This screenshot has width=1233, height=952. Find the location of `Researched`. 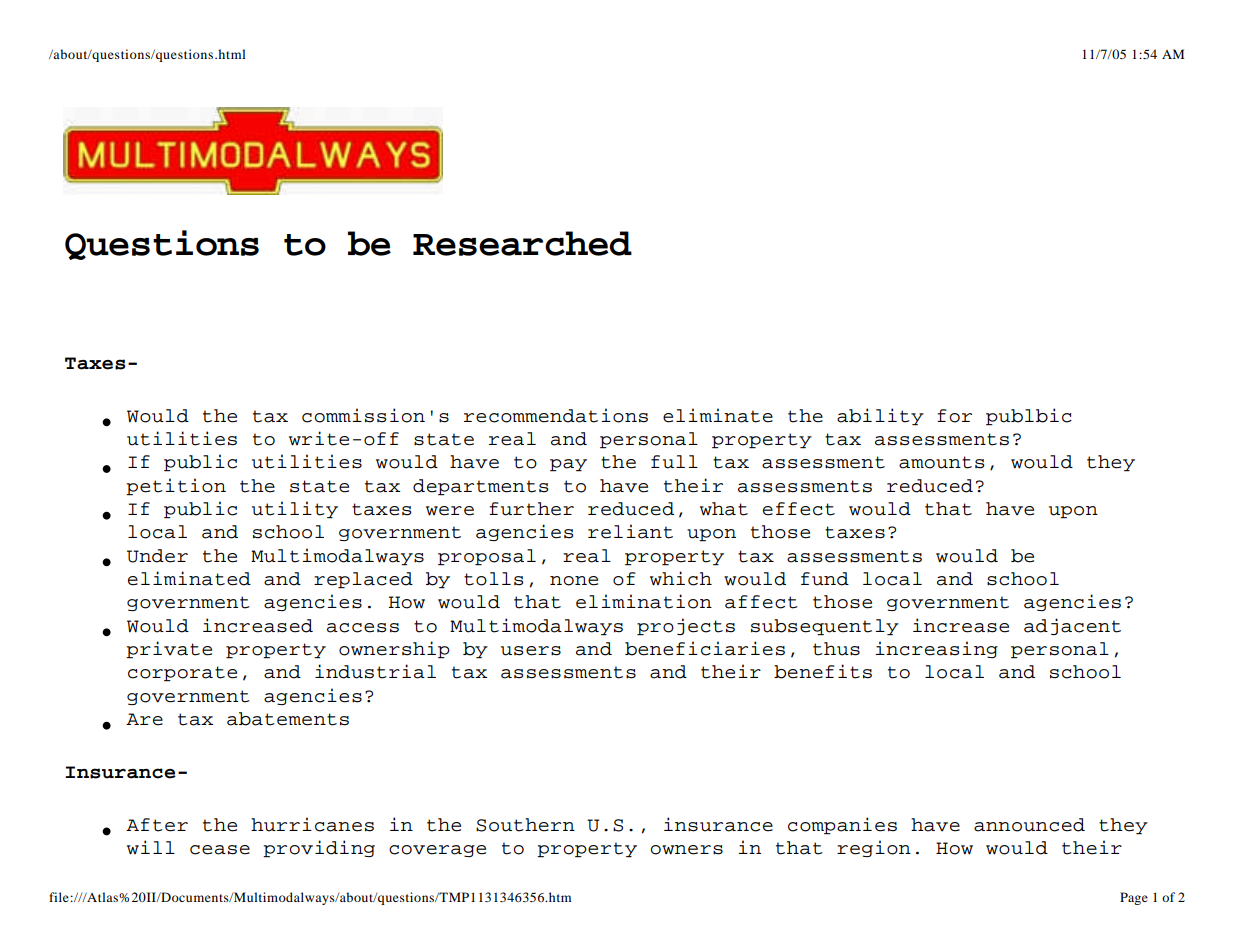

Researched is located at coordinates (522, 243).
